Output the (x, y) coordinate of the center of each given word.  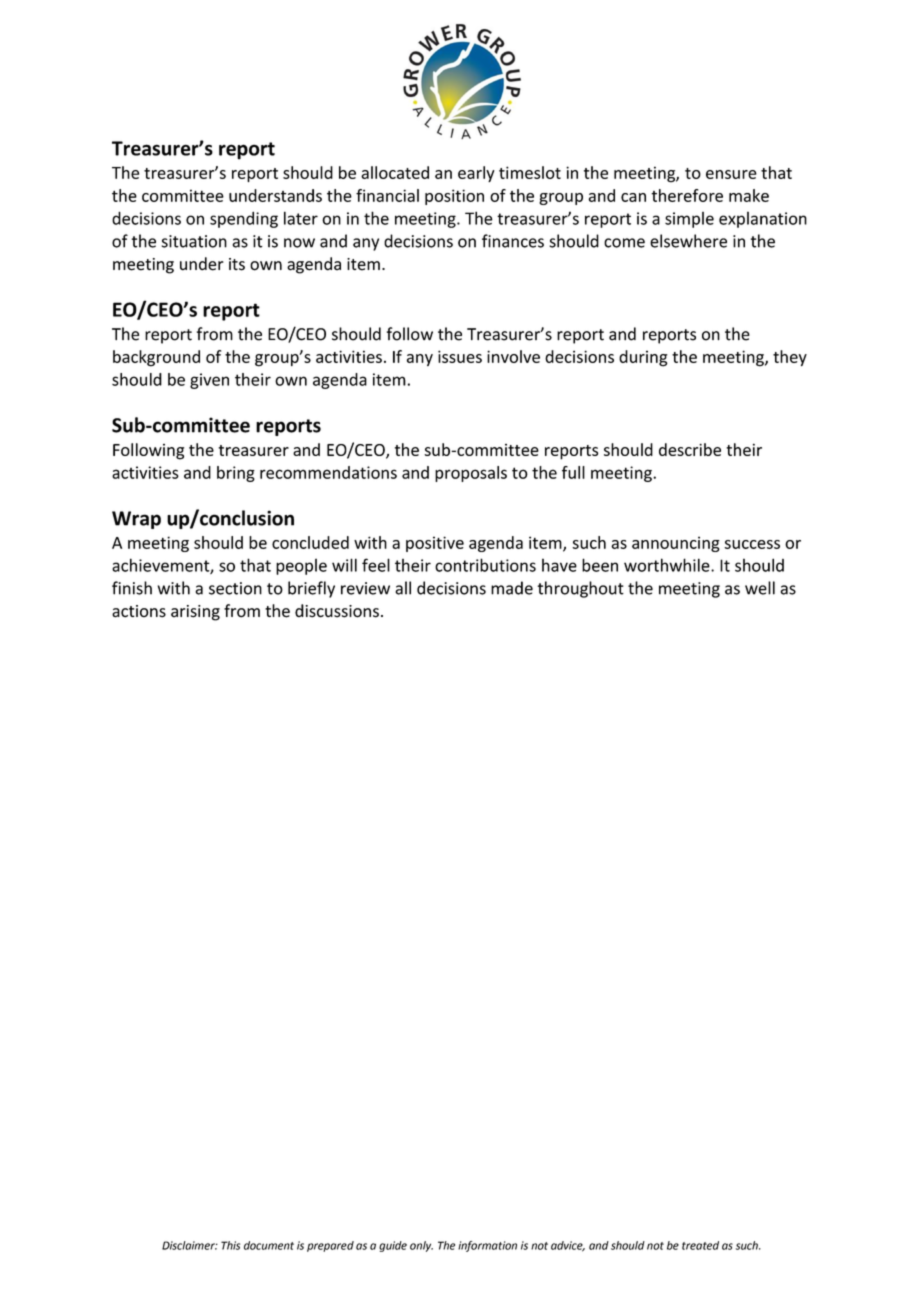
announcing (676, 544)
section (235, 588)
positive (435, 544)
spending (244, 219)
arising (195, 613)
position (454, 197)
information (487, 1246)
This (230, 1245)
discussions (337, 611)
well (760, 588)
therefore (687, 195)
